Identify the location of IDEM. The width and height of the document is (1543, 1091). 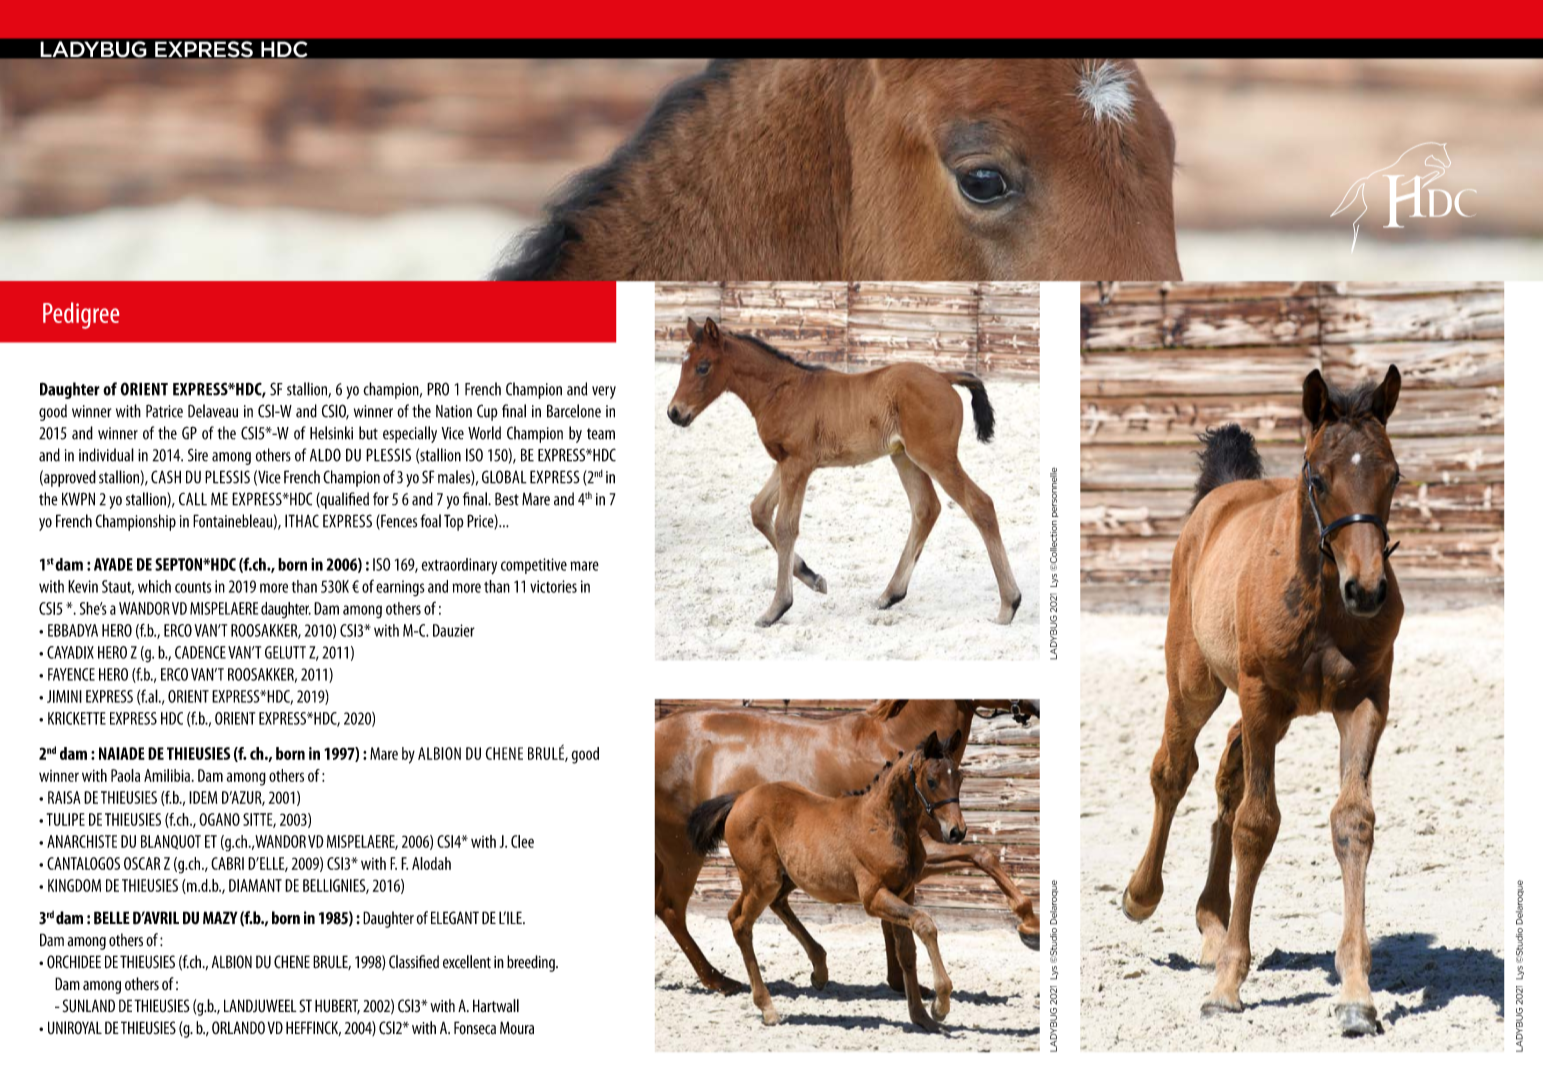
(203, 797).
